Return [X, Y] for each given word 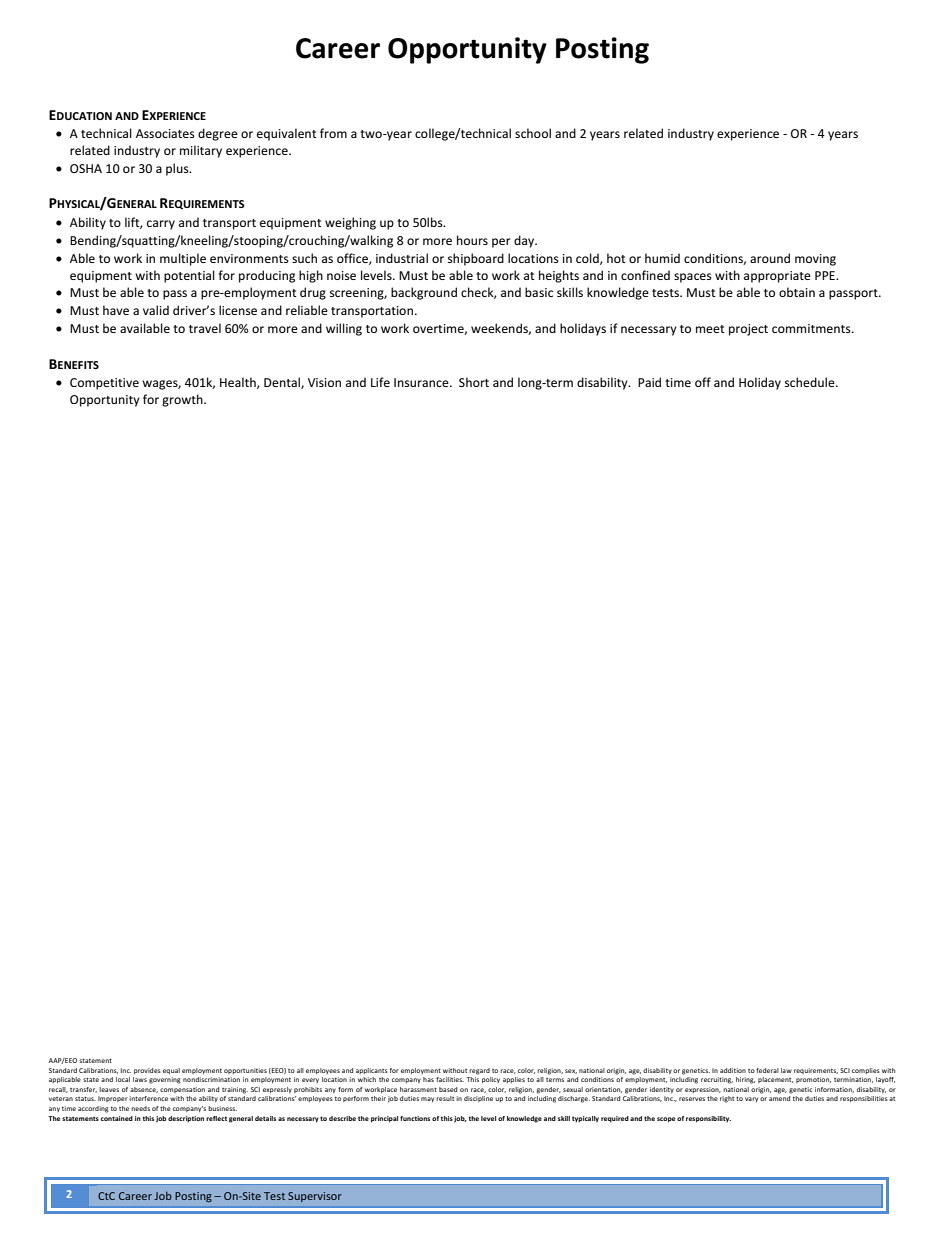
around [770, 258]
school [533, 133]
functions [415, 1118]
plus [178, 169]
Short [474, 382]
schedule [811, 382]
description [186, 1119]
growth [183, 400]
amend [779, 1098]
